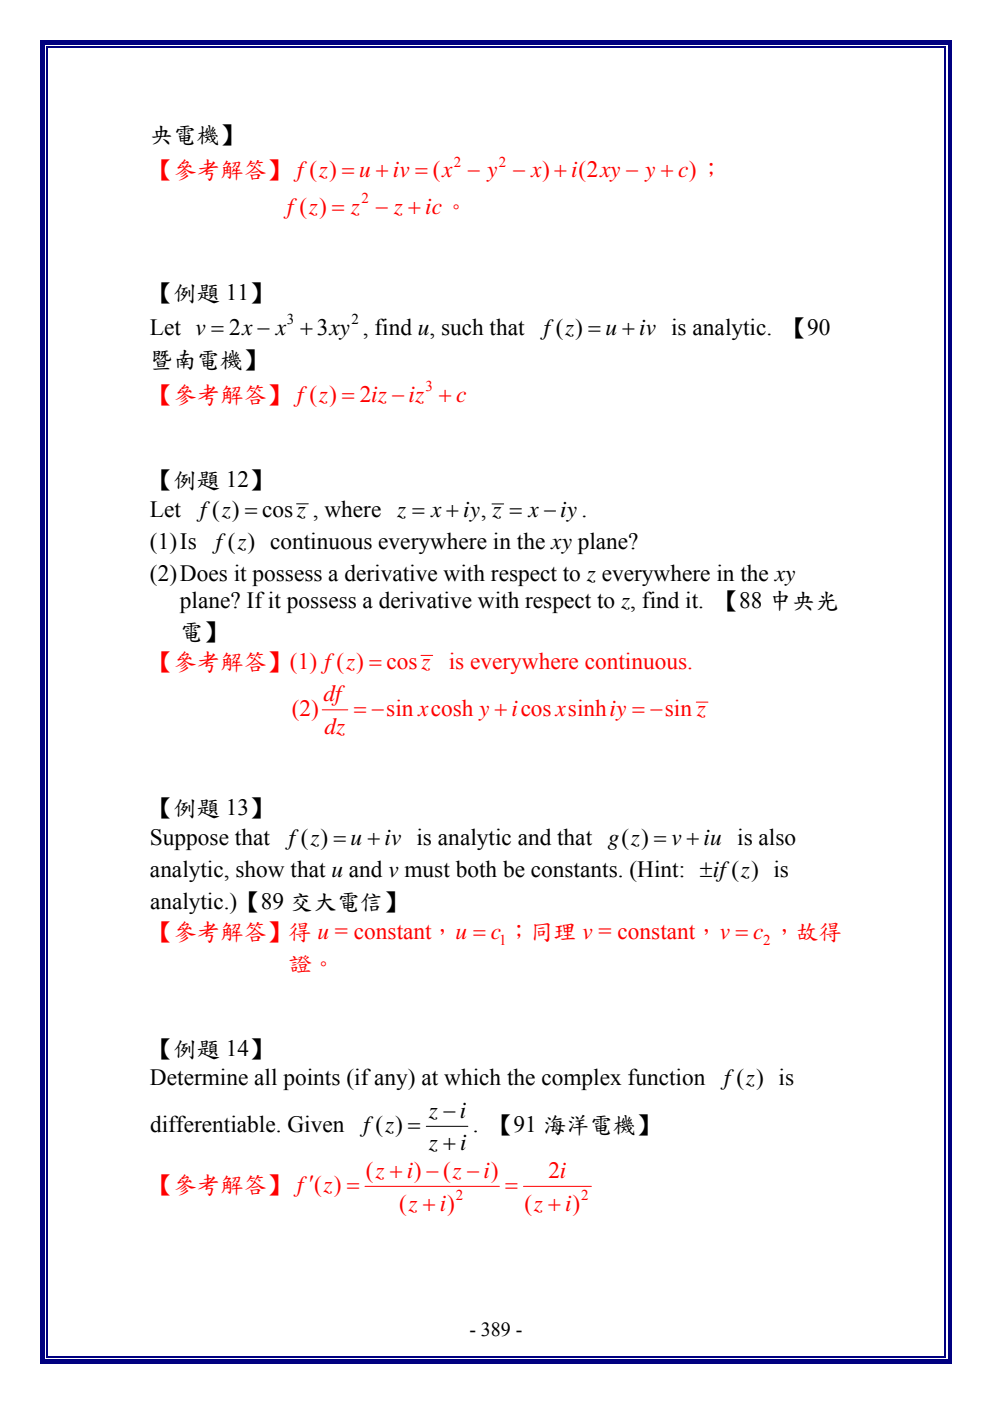 The height and width of the screenshot is (1404, 992). What do you see at coordinates (463, 327) in the screenshot?
I see `such` at bounding box center [463, 327].
